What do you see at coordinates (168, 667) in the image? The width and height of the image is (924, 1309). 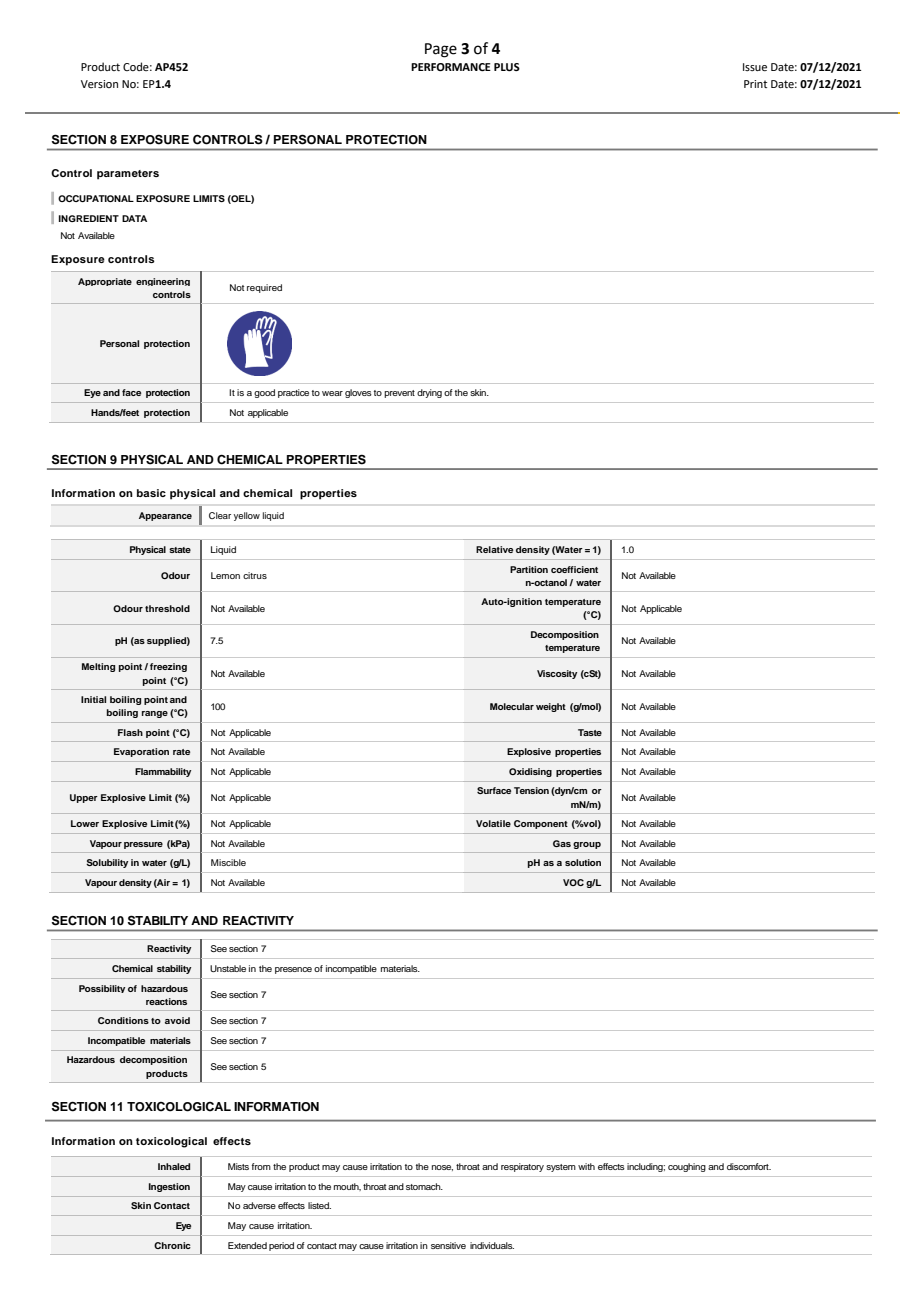 I see `freezing` at bounding box center [168, 667].
